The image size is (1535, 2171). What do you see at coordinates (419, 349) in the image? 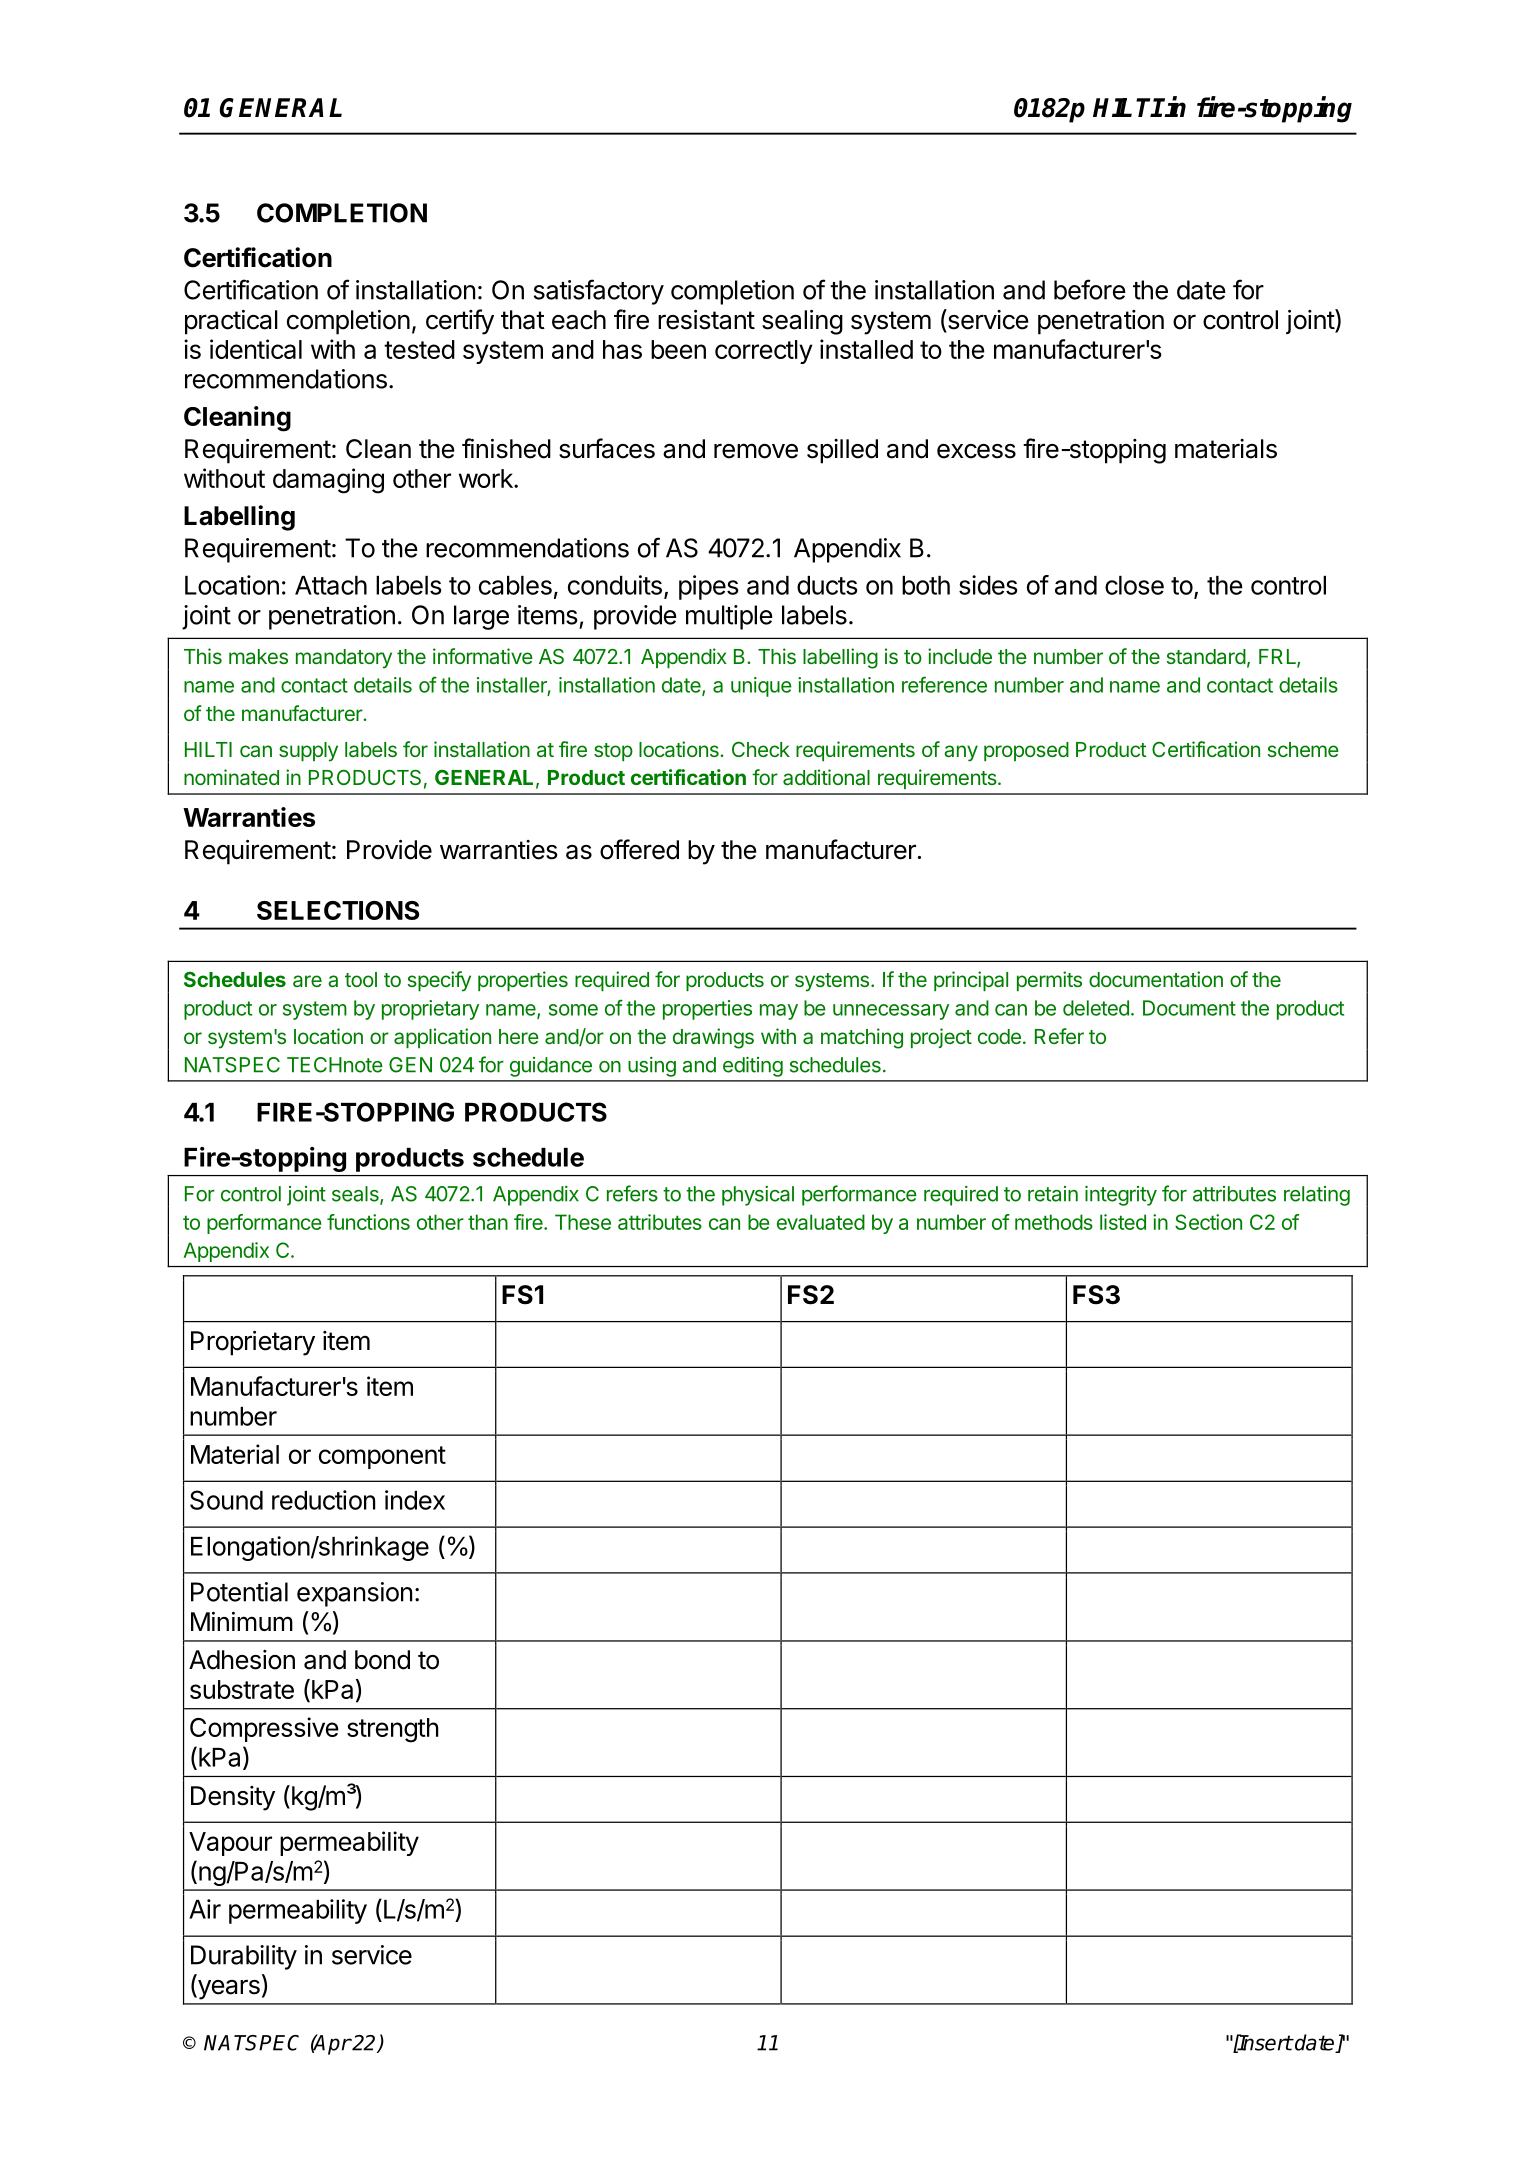
I see `tested` at bounding box center [419, 349].
